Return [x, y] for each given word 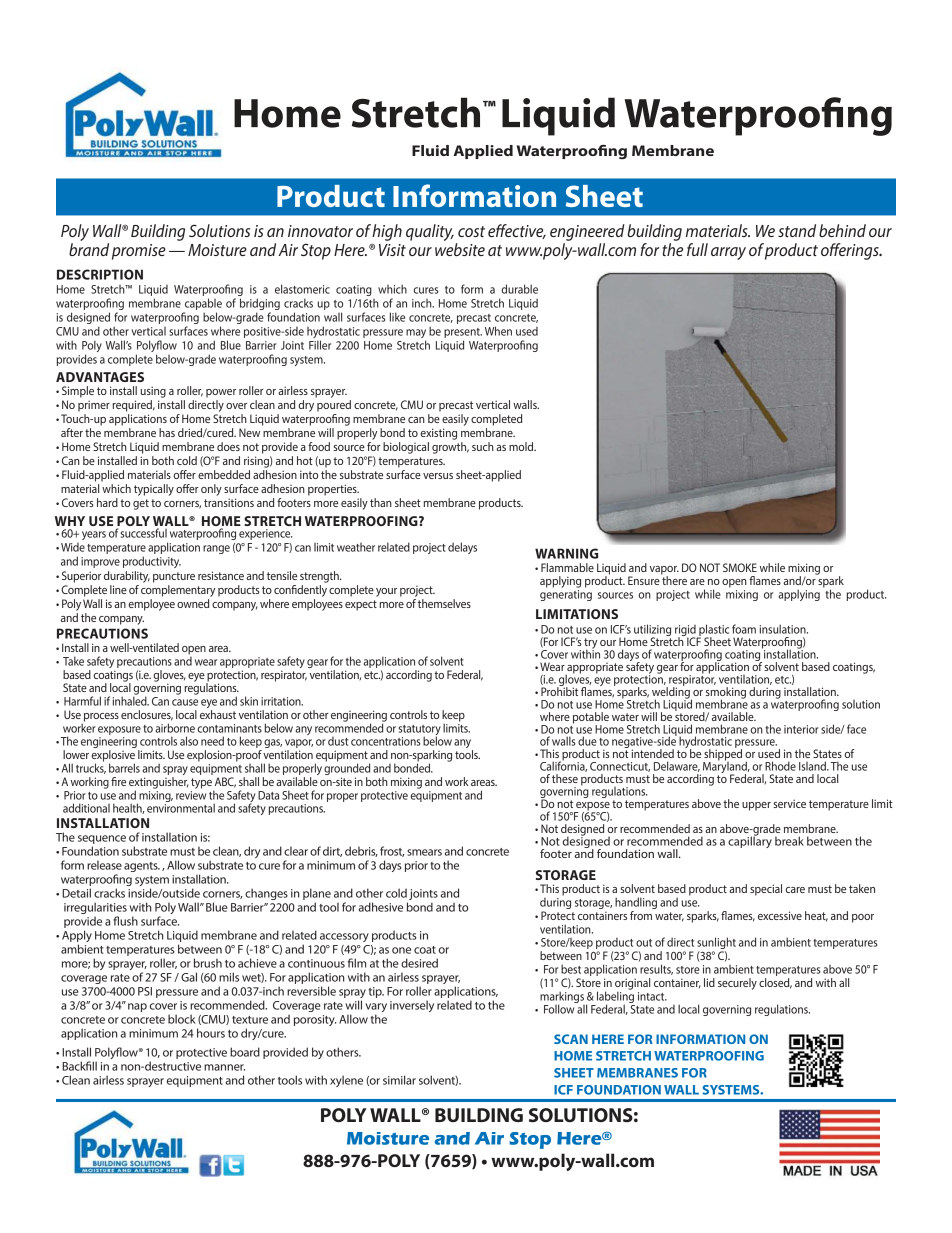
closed [775, 983]
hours [211, 1033]
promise [139, 252]
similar [399, 1080]
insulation [784, 629]
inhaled [131, 700]
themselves [444, 603]
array [728, 253]
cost [471, 231]
